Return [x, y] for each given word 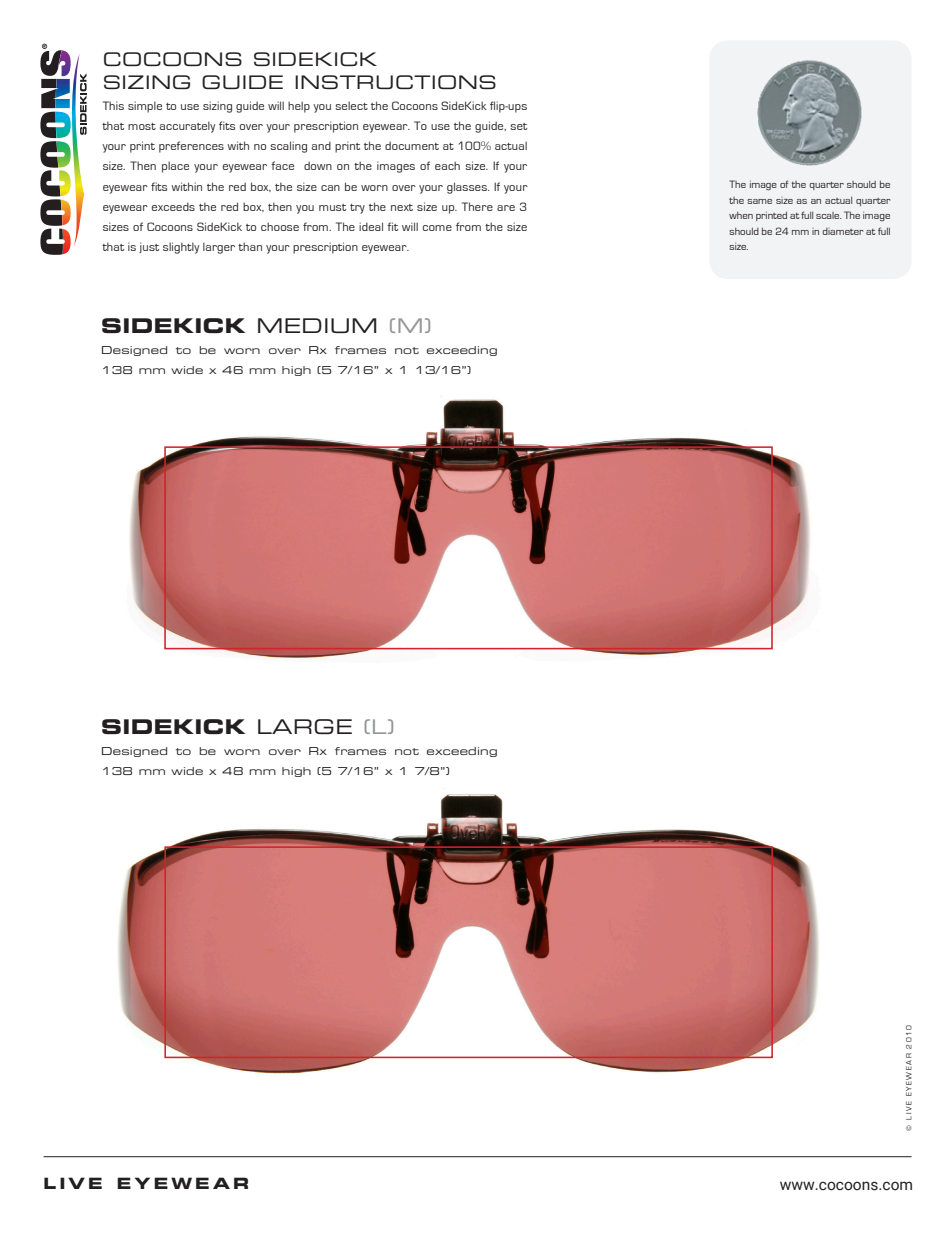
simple [145, 107]
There [477, 206]
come [437, 228]
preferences [191, 147]
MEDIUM [317, 325]
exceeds [173, 206]
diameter [842, 231]
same [759, 201]
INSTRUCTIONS [395, 82]
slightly [181, 248]
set [518, 126]
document [412, 145]
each [447, 165]
